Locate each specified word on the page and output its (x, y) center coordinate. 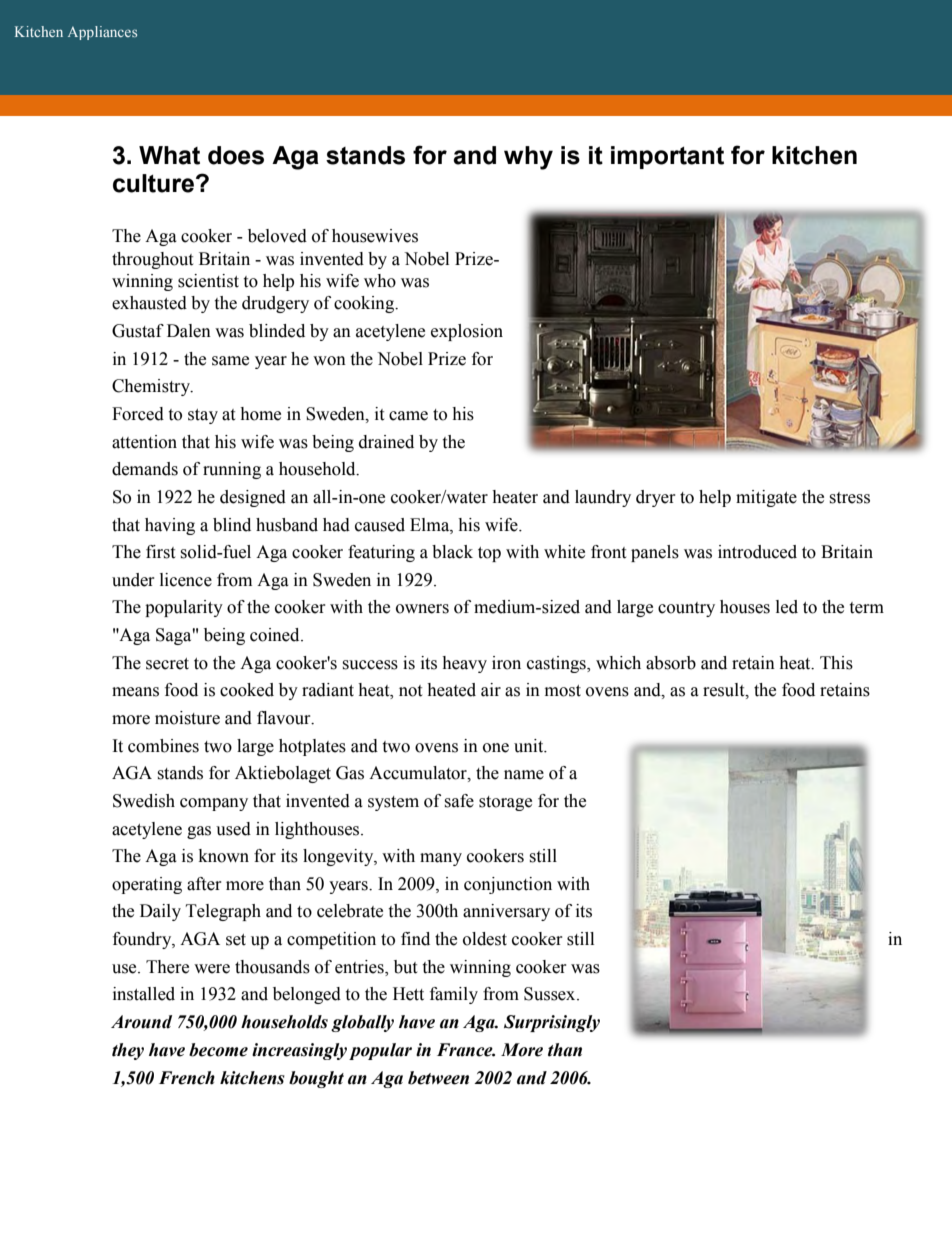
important (667, 157)
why (528, 158)
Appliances (102, 33)
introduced (757, 552)
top (489, 554)
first (160, 552)
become (218, 1050)
